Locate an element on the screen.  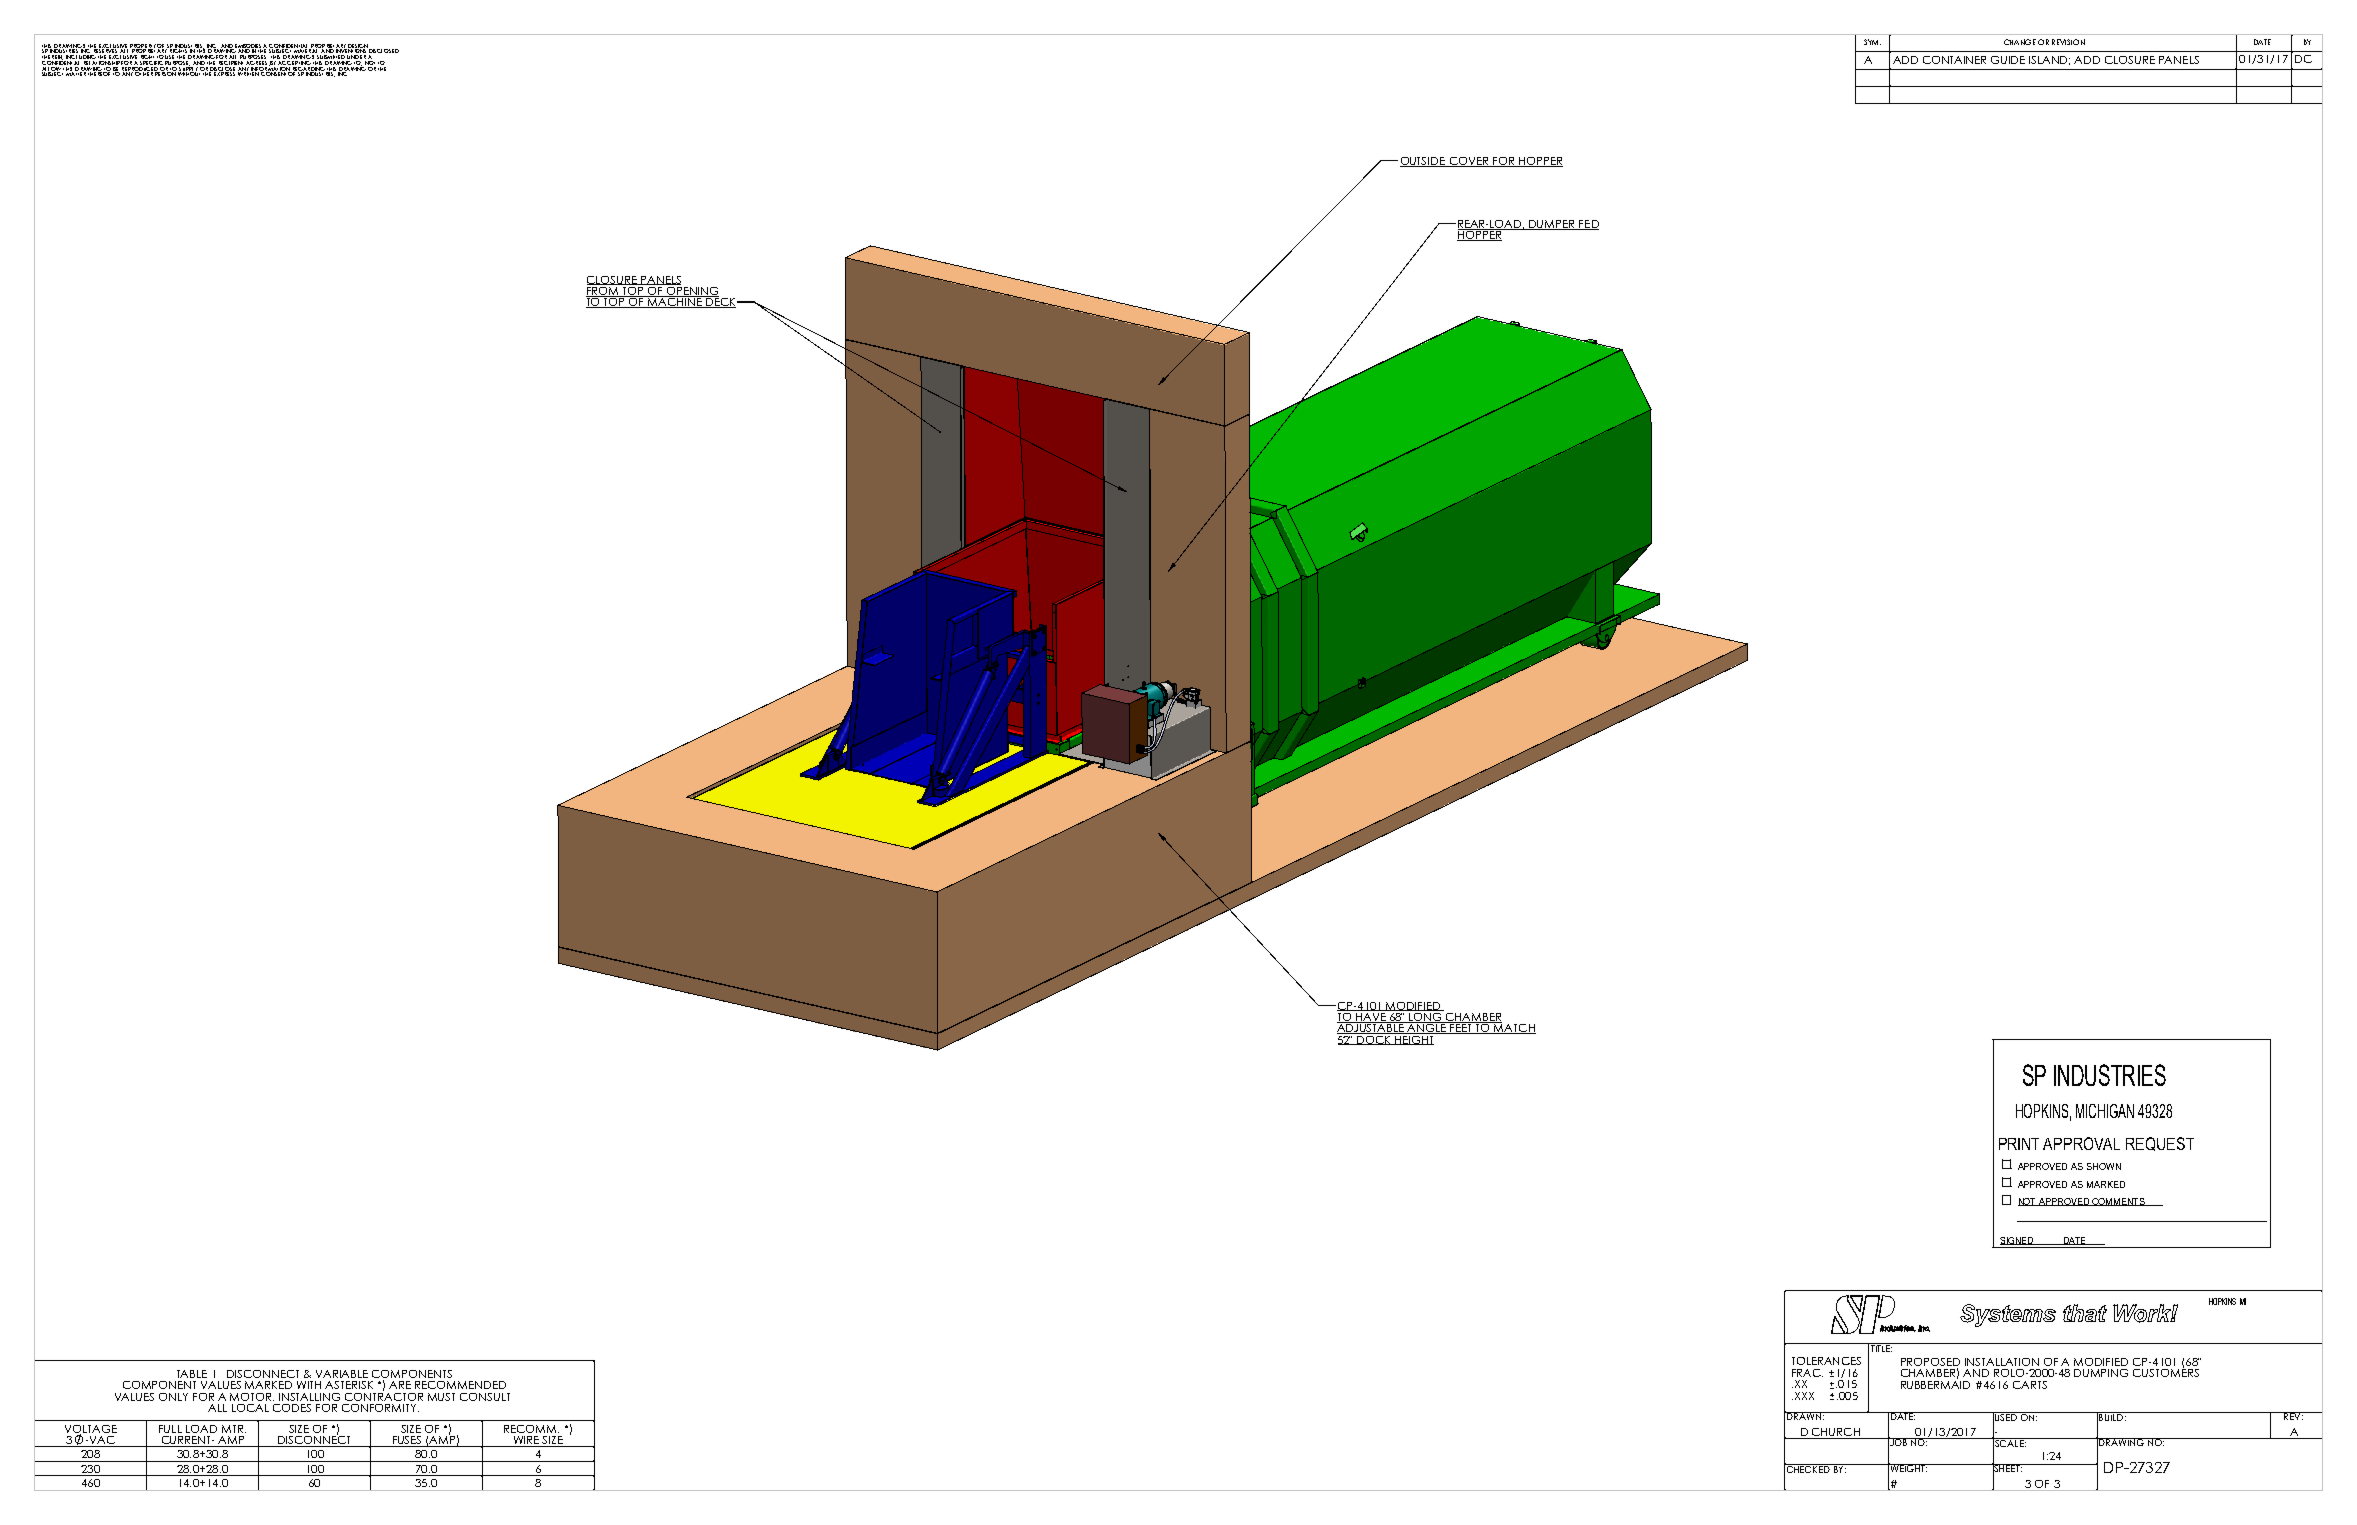
MATCH is located at coordinates (1514, 1028).
